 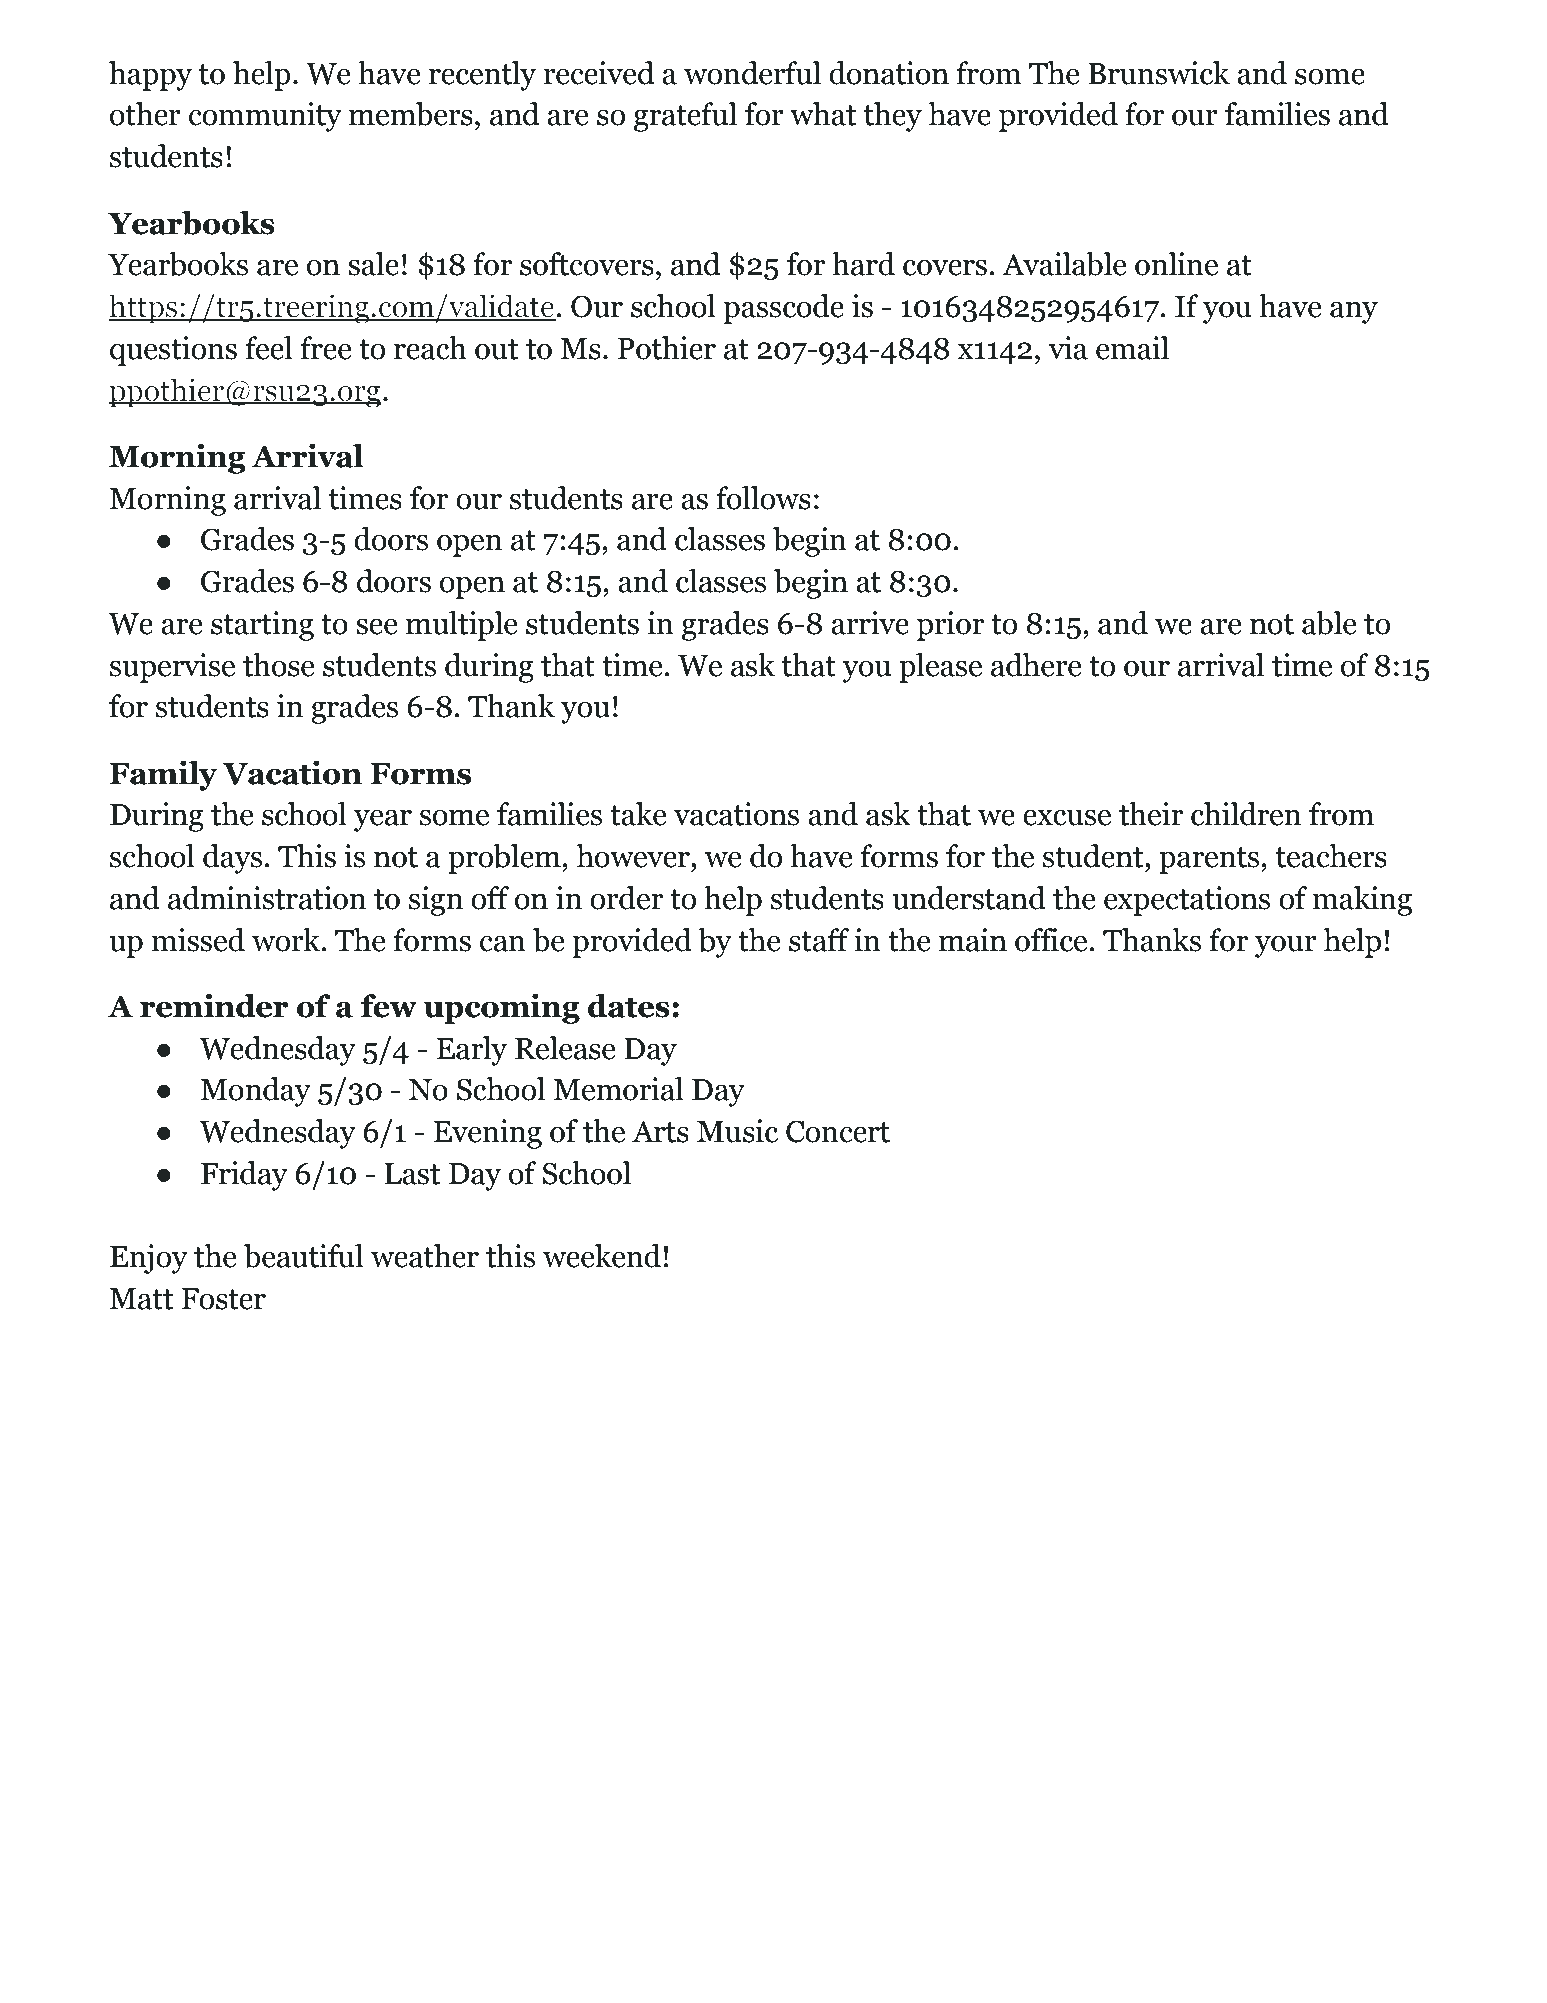 What do you see at coordinates (265, 117) in the document?
I see `community` at bounding box center [265, 117].
